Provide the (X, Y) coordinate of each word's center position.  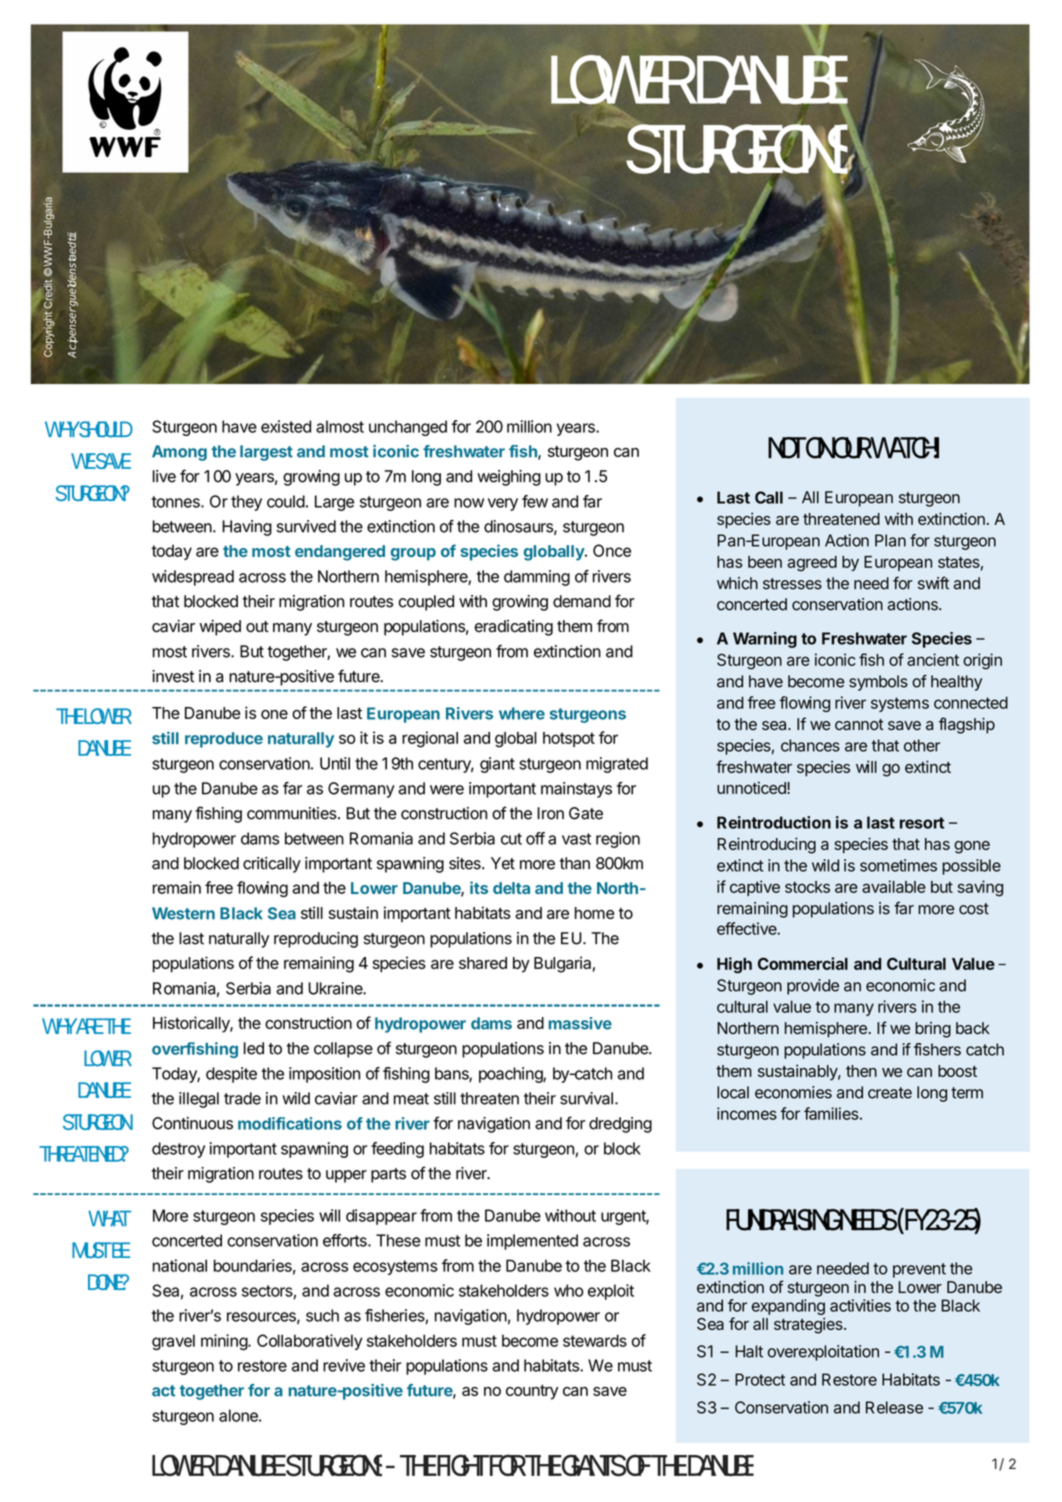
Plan (890, 540)
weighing (509, 478)
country (532, 1392)
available (894, 886)
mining (225, 1342)
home (595, 913)
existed (286, 426)
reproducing (316, 940)
